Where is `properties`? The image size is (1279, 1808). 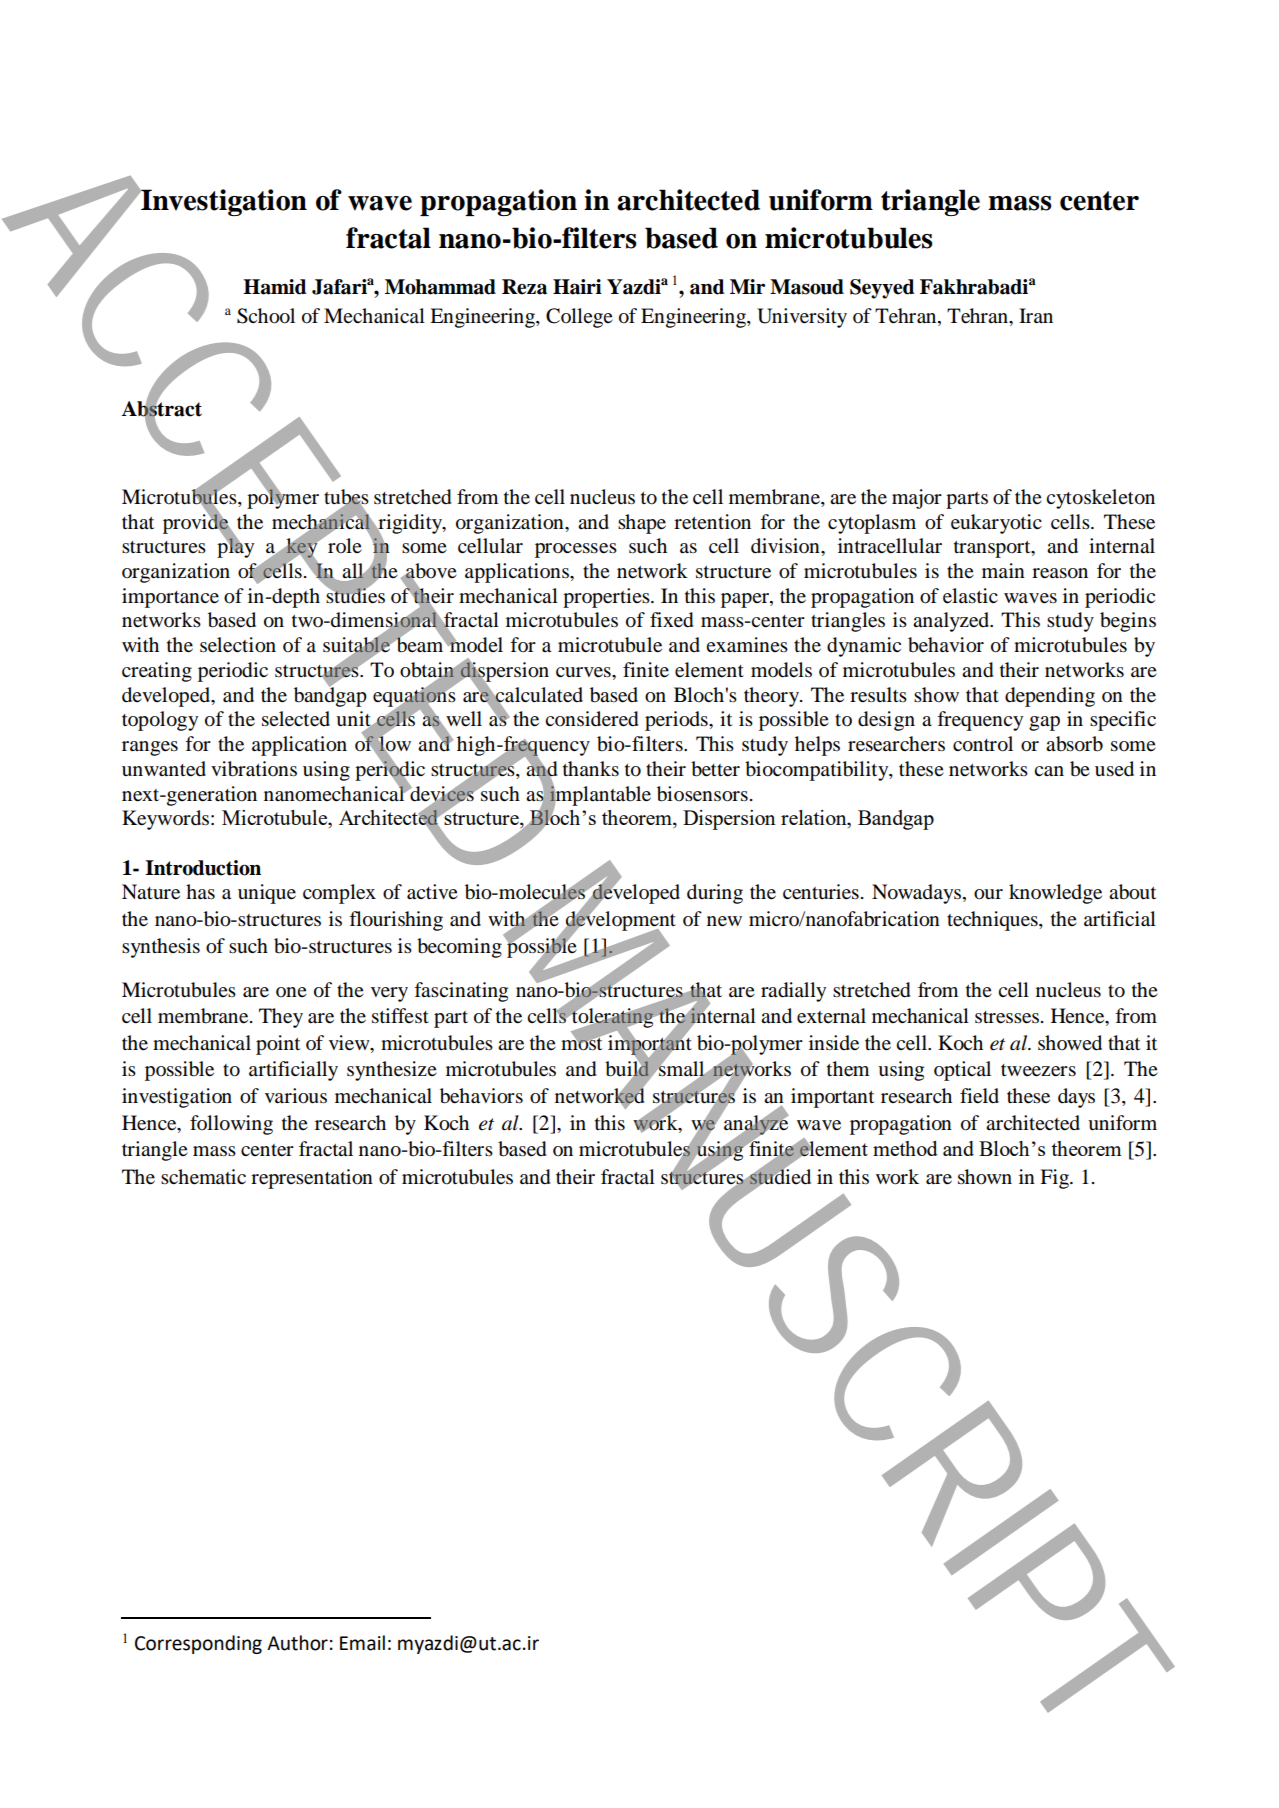 properties is located at coordinates (607, 598).
